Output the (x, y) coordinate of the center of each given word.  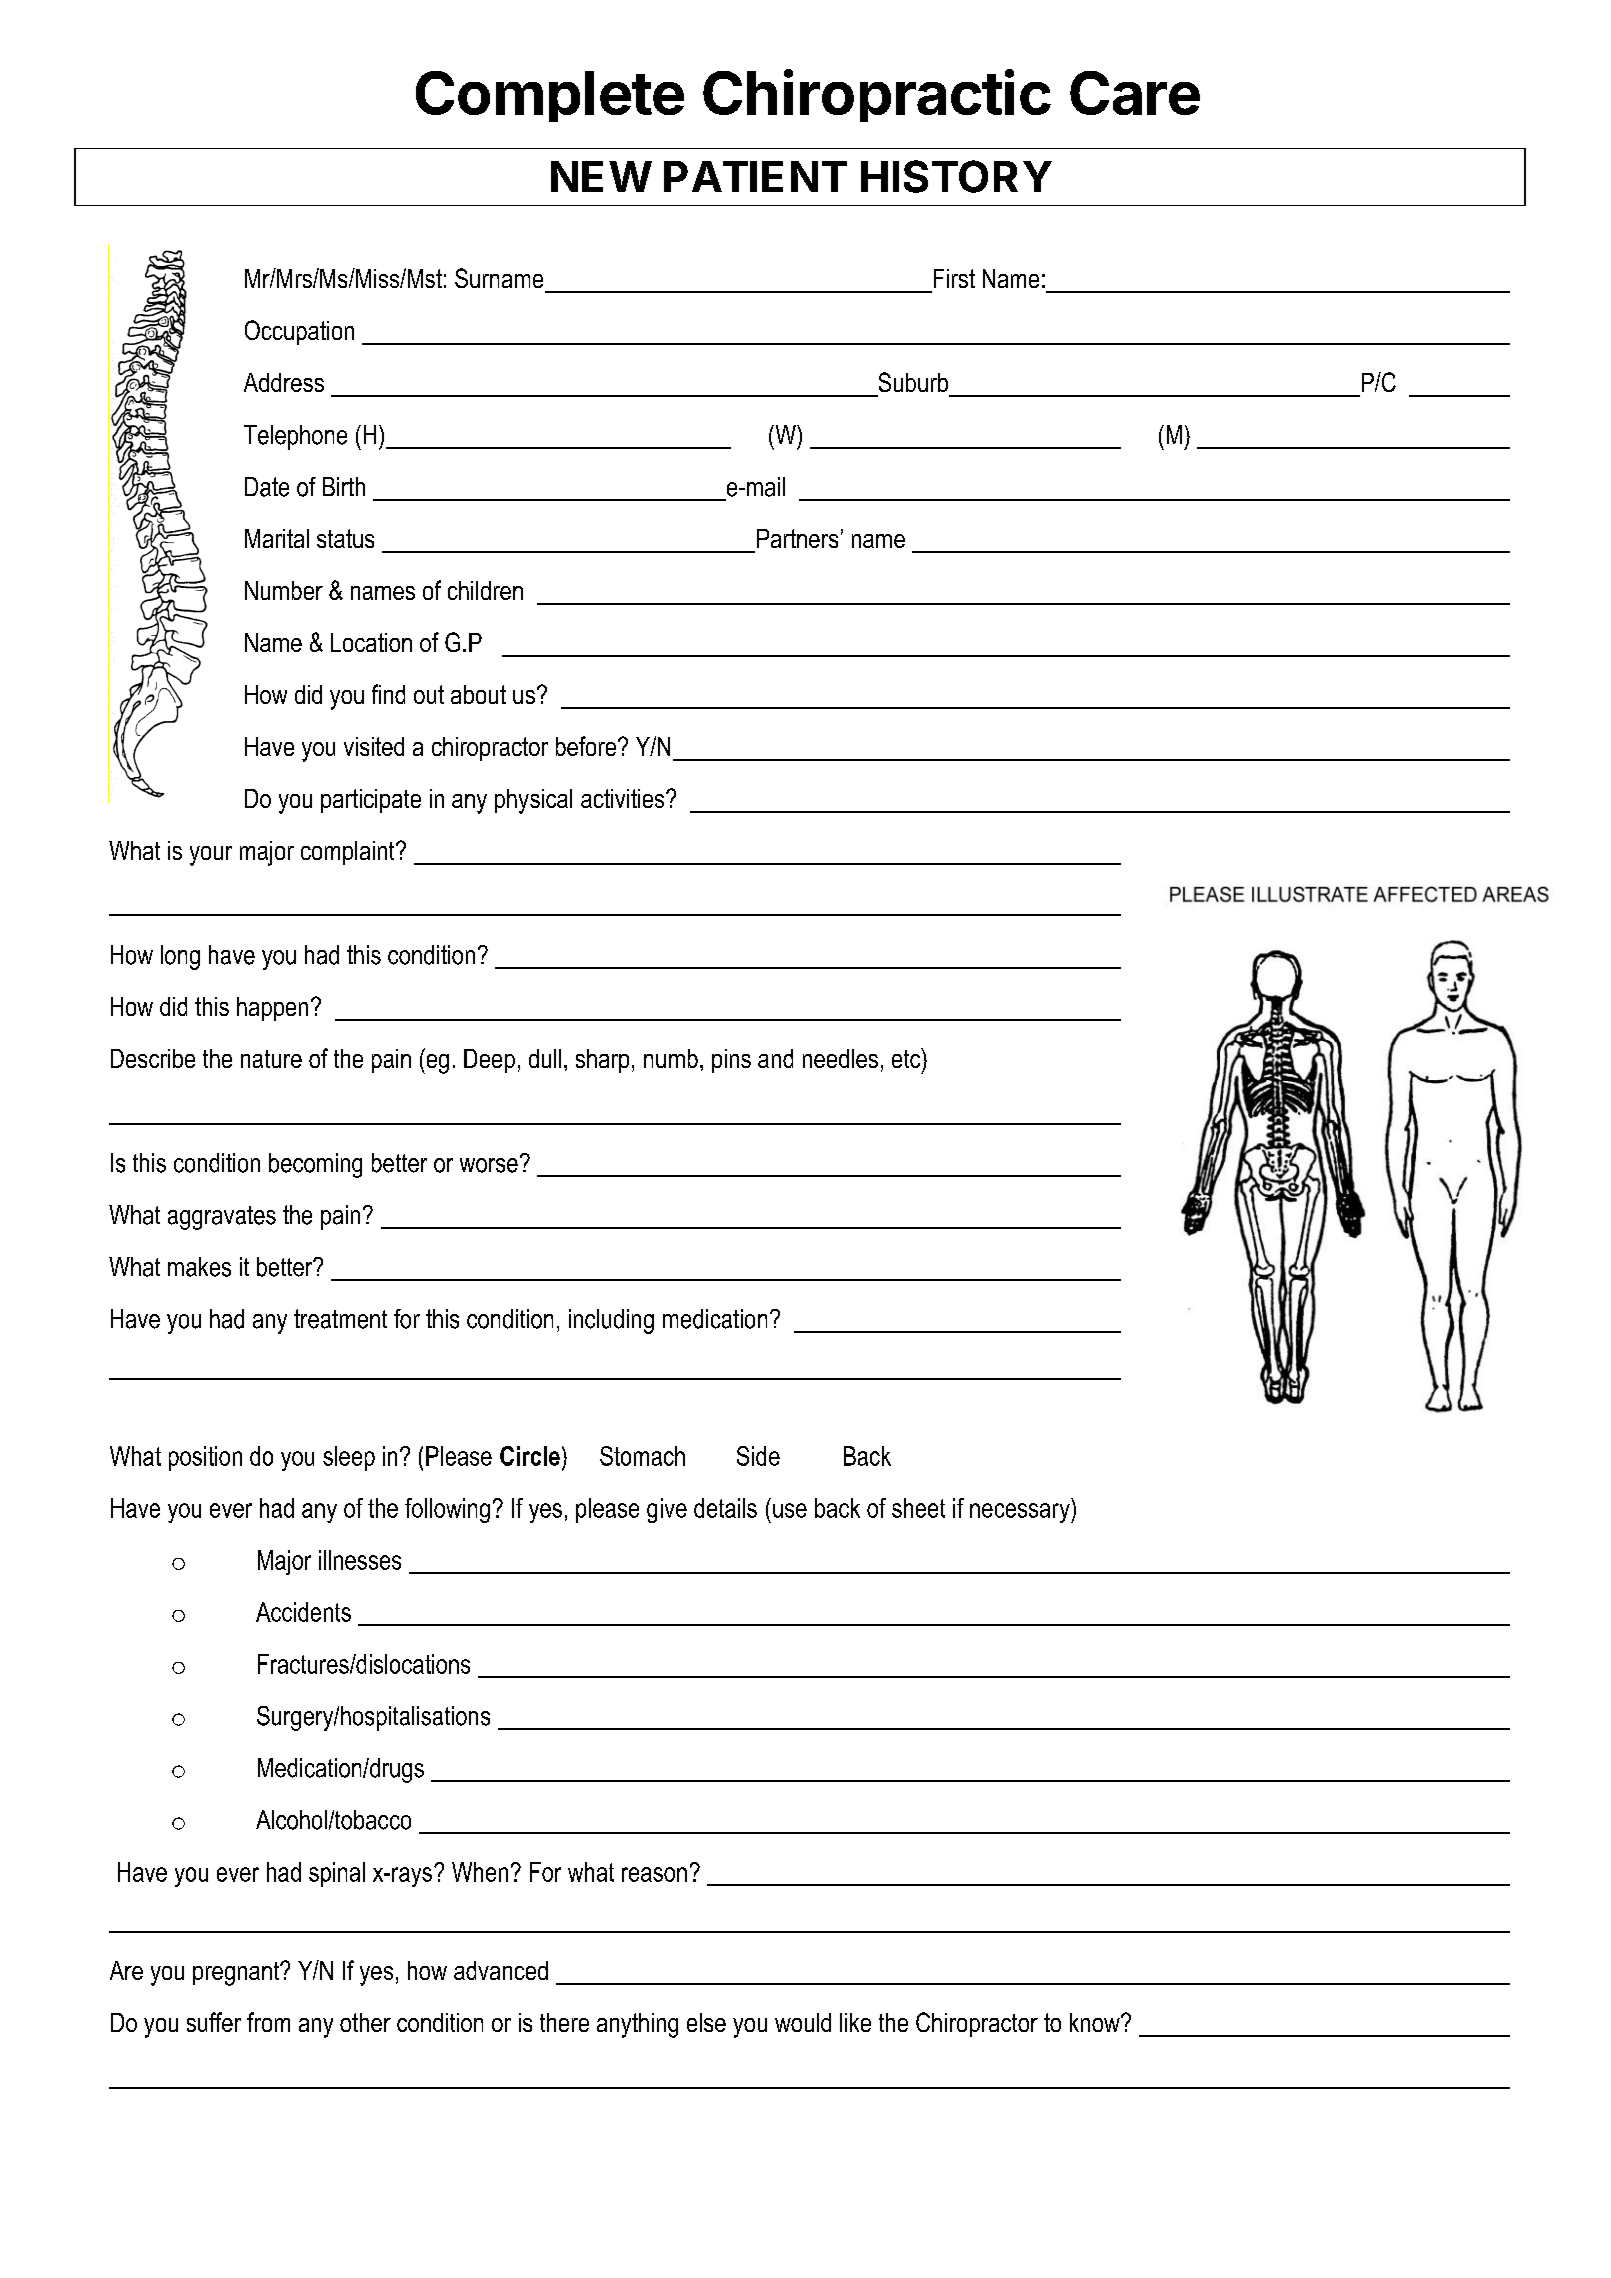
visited (374, 746)
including (611, 1321)
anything (637, 2025)
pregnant (237, 1974)
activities (624, 798)
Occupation (299, 332)
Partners (797, 538)
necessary (1021, 1513)
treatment (340, 1319)
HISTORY (956, 176)
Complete (550, 96)
